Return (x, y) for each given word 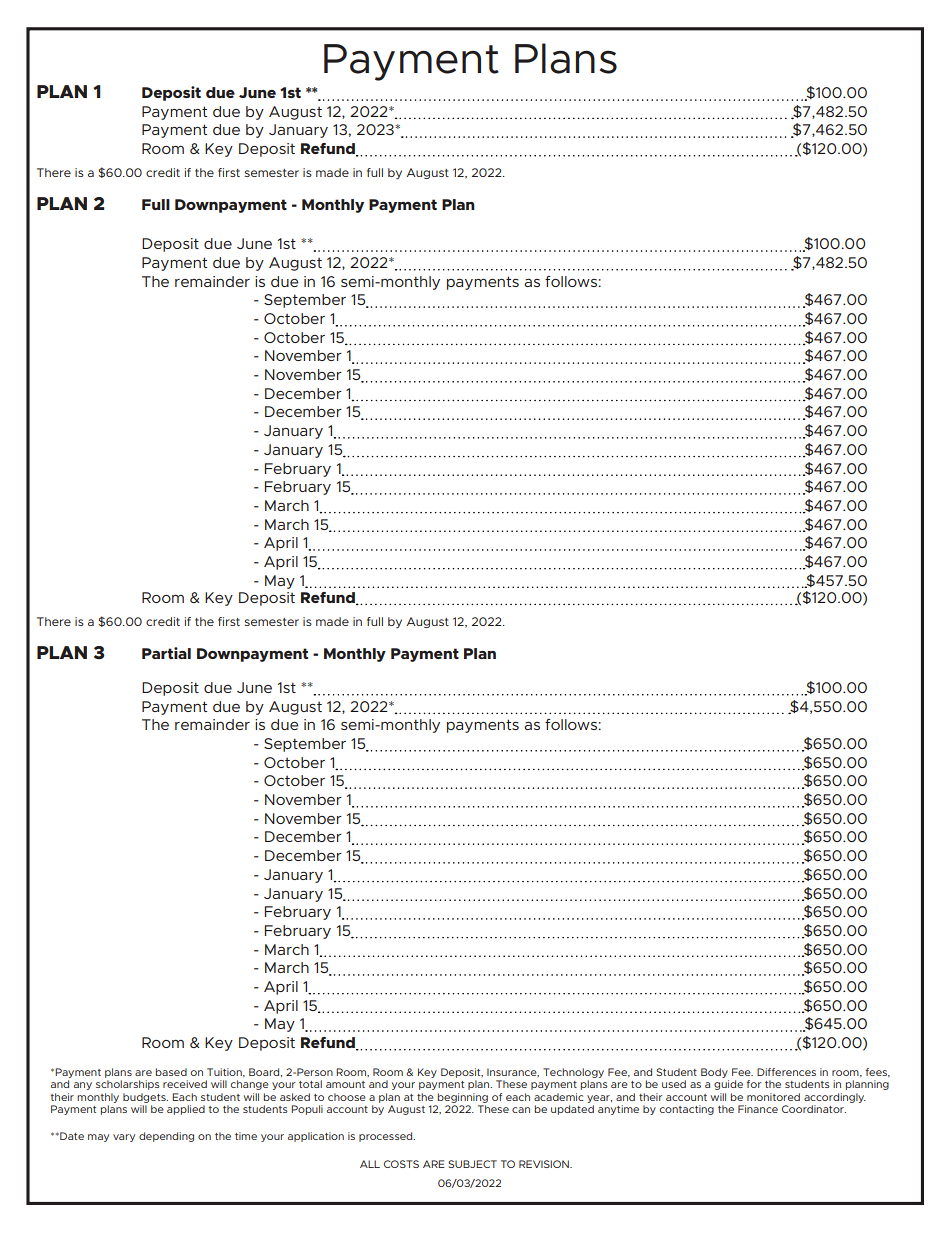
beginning (463, 1098)
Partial (166, 653)
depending (166, 1137)
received (185, 1084)
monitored (773, 1097)
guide (728, 1085)
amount (345, 1084)
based (171, 1072)
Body (714, 1073)
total (310, 1084)
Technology (573, 1073)
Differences (786, 1072)
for (754, 1084)
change (250, 1085)
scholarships (128, 1085)
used (674, 1084)
